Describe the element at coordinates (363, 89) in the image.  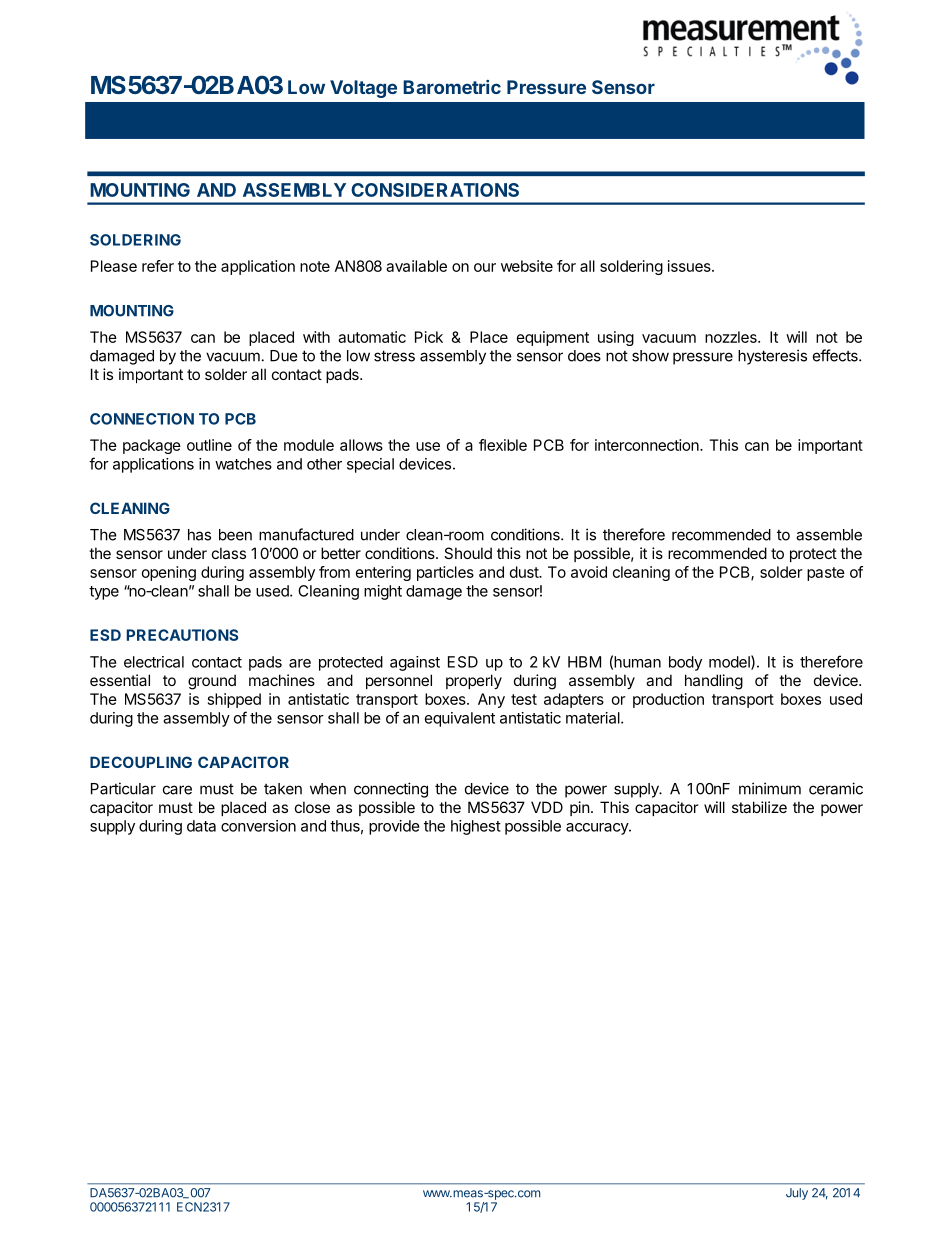
I see `Voltage` at that location.
